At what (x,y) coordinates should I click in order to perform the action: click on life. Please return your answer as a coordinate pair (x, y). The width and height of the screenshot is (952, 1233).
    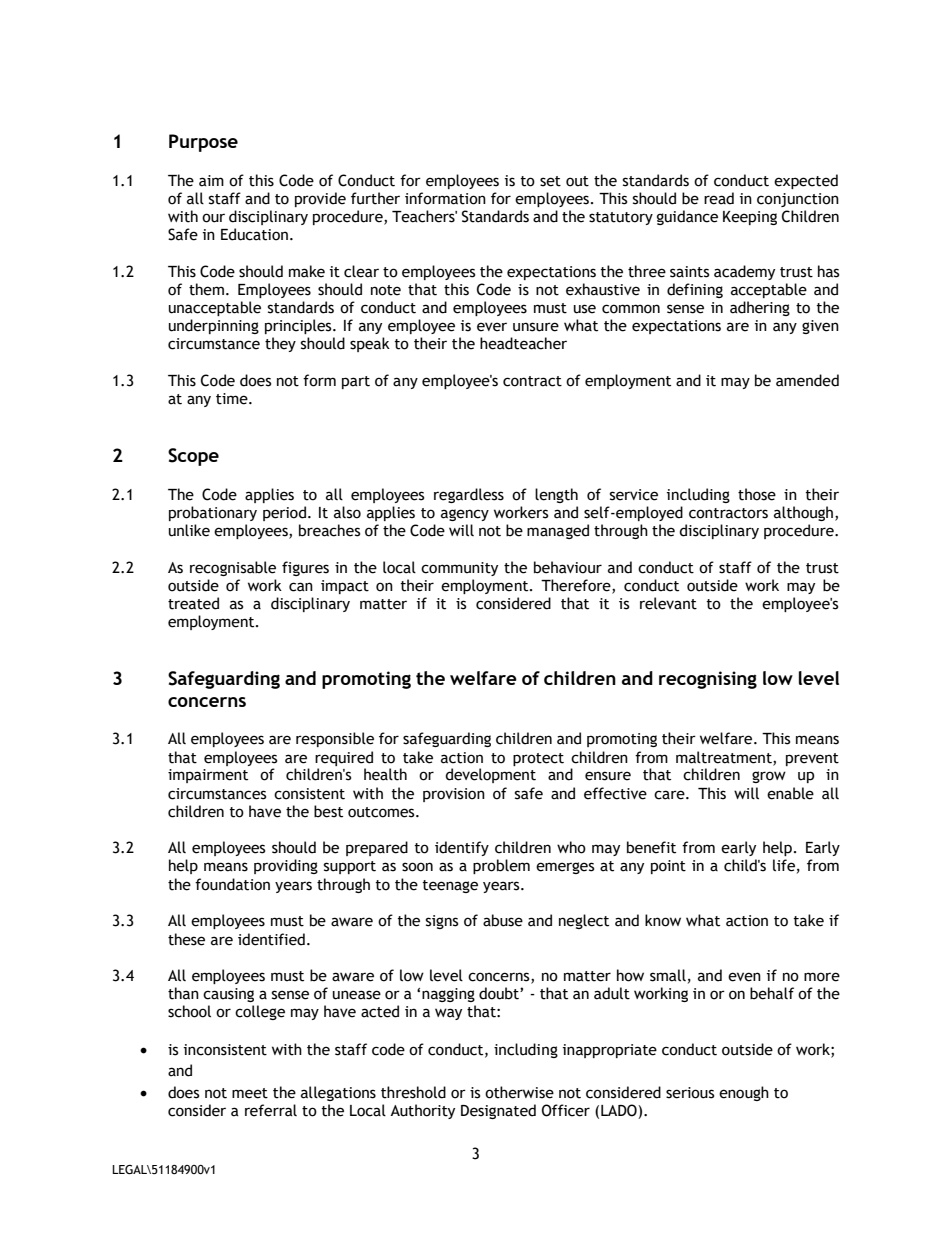
    Looking at the image, I should click on (784, 865).
